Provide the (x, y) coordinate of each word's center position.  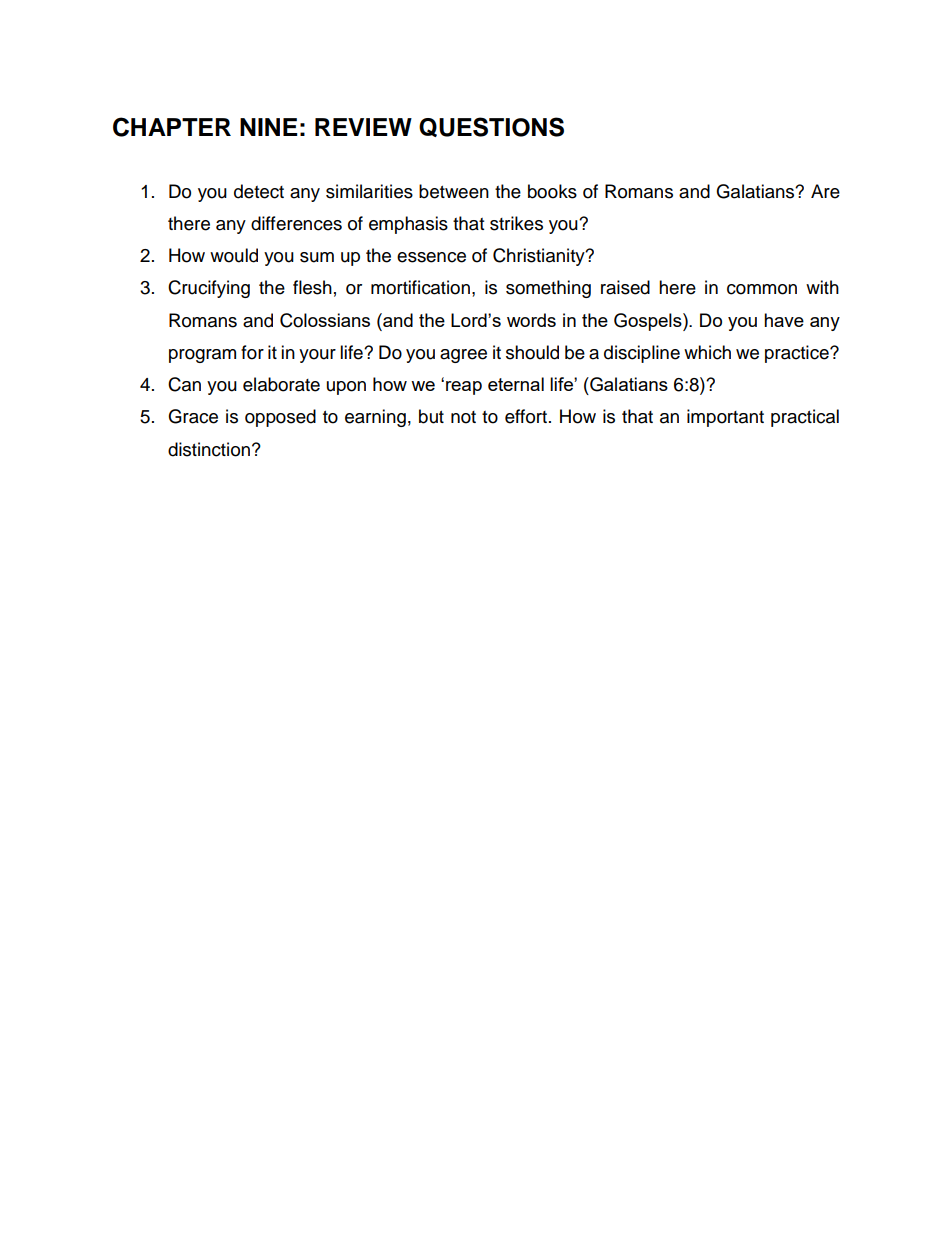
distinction (209, 449)
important (725, 418)
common (762, 289)
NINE (269, 127)
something (548, 289)
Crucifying (209, 289)
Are (825, 191)
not (463, 417)
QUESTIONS (491, 127)
